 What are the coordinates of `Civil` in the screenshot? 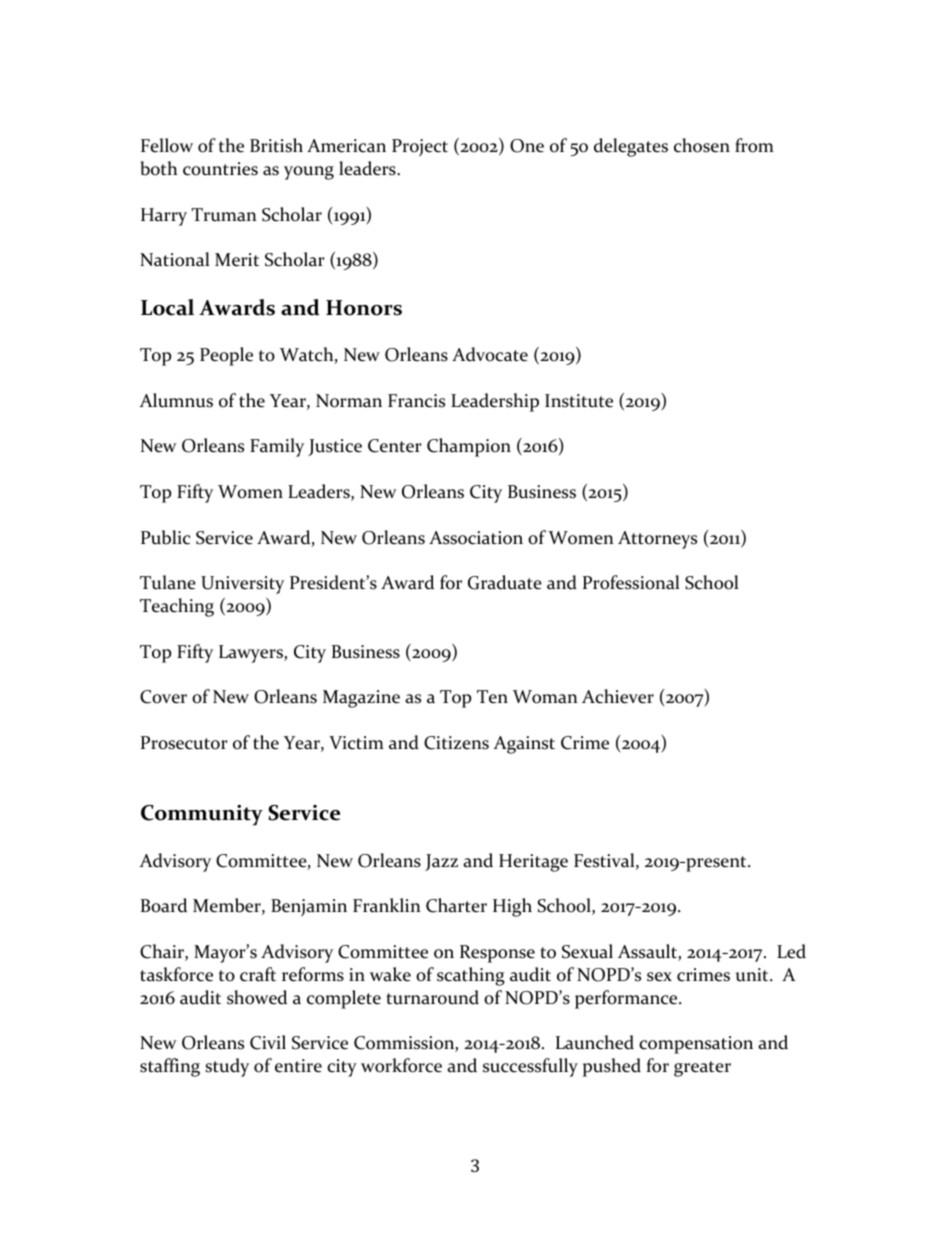 It's located at (268, 1042).
